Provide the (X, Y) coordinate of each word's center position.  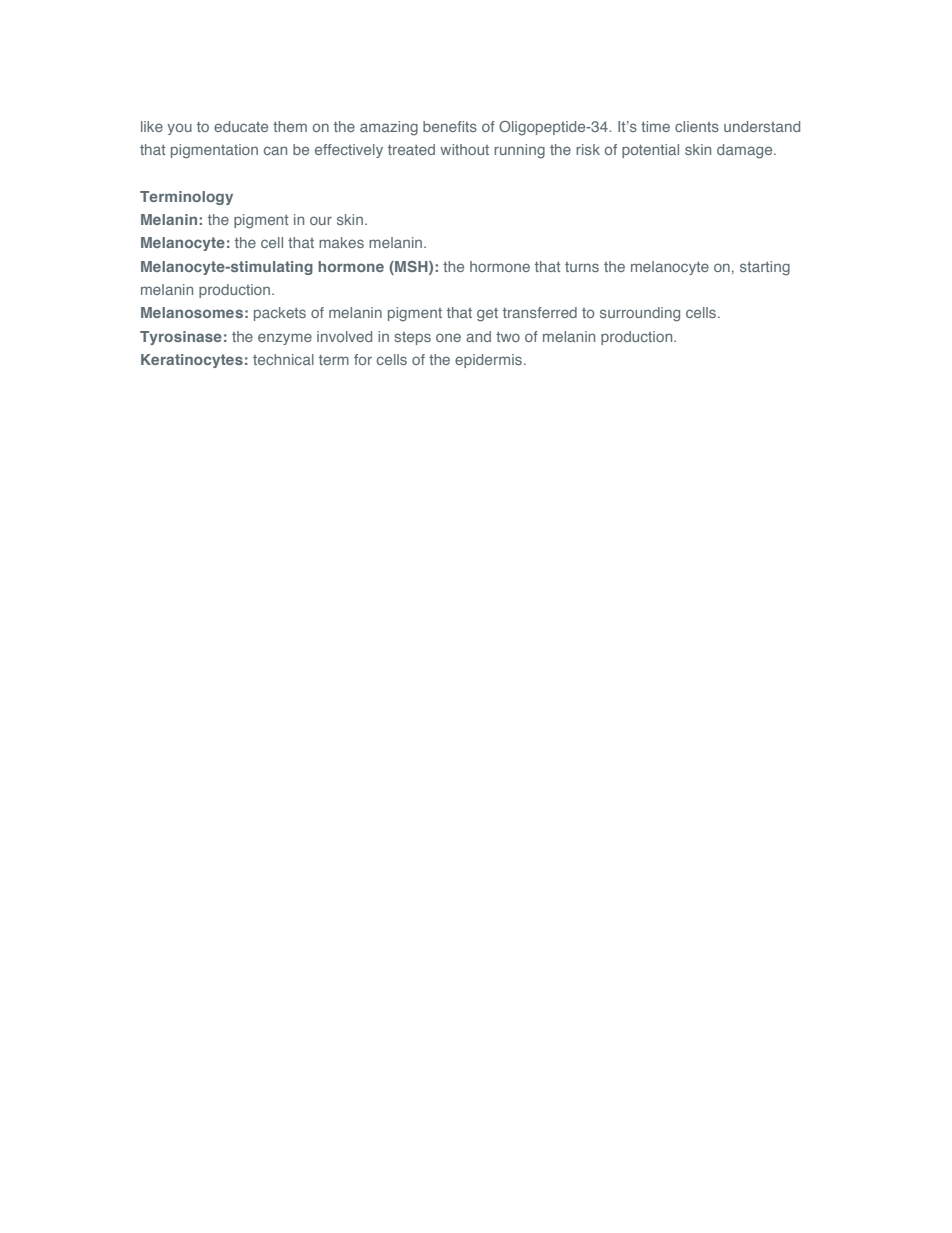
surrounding (640, 314)
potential (650, 151)
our (321, 220)
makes (341, 242)
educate (241, 126)
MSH (411, 267)
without (464, 149)
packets (280, 314)
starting (765, 268)
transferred (540, 312)
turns (582, 267)
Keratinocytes (192, 361)
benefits (450, 126)
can (275, 150)
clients (697, 126)
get (487, 315)
